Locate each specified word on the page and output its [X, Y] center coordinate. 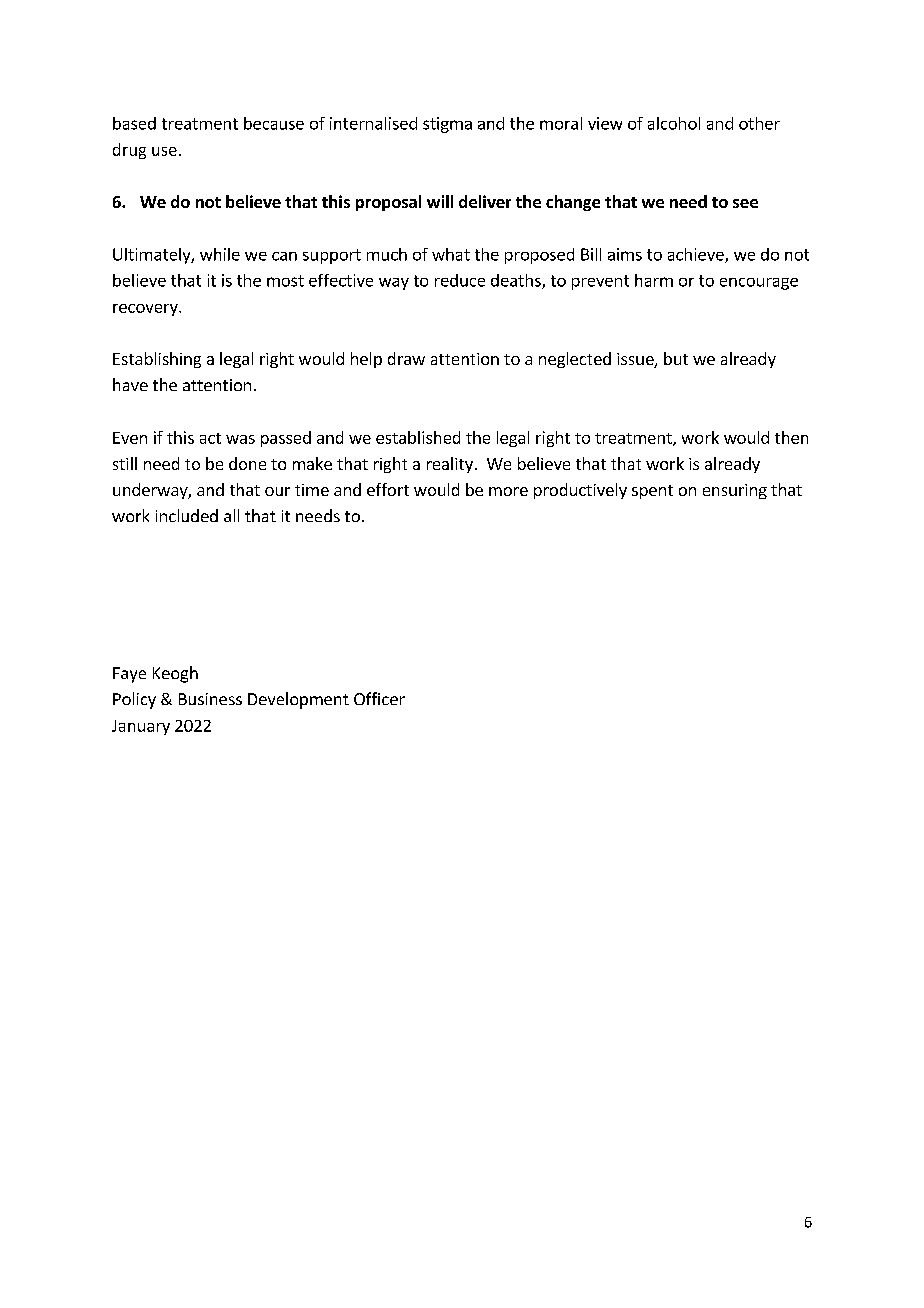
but [676, 358]
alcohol [674, 123]
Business [210, 699]
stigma [447, 125]
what [451, 254]
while [220, 254]
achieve [697, 255]
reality [450, 465]
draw [406, 358]
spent [652, 492]
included [187, 515]
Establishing [157, 360]
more [508, 491]
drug [129, 151]
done [247, 463]
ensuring [735, 491]
